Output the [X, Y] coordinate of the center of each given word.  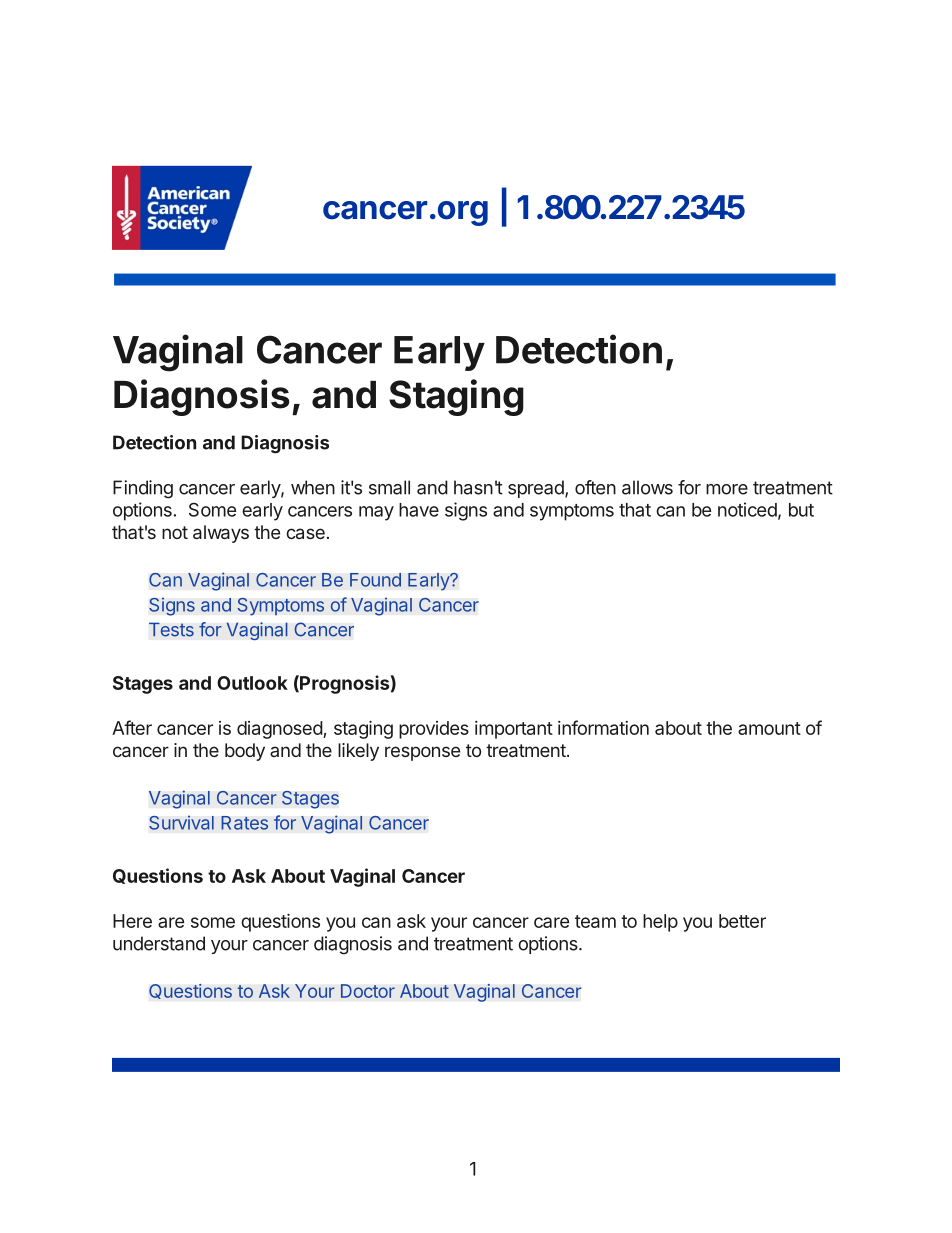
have [419, 510]
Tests [171, 629]
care [551, 922]
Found [375, 580]
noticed [747, 509]
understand [159, 943]
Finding [143, 489]
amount [769, 728]
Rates [244, 823]
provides [434, 730]
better [742, 921]
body [245, 752]
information [603, 727]
